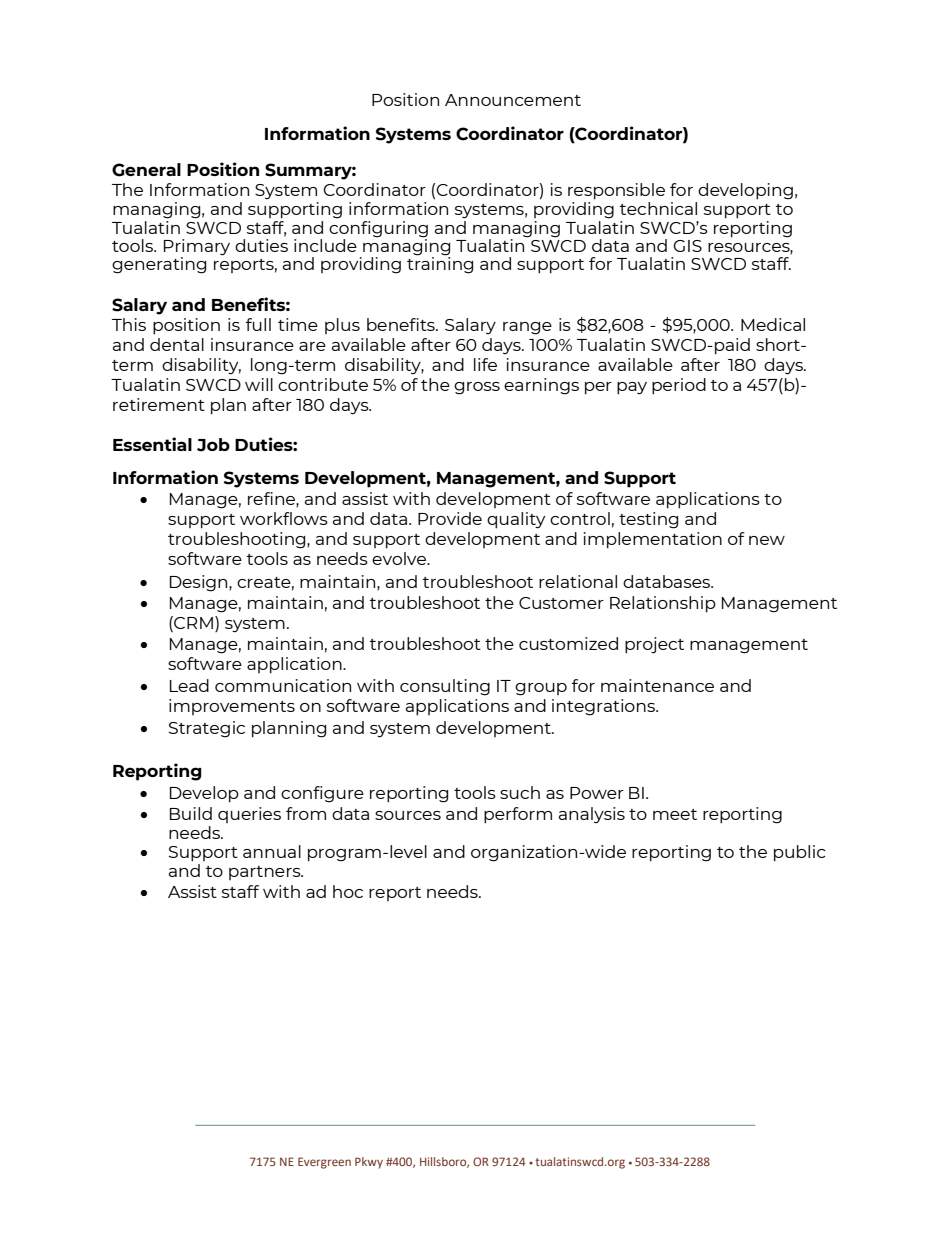 This screenshot has height=1233, width=952. I want to click on technical, so click(658, 208).
